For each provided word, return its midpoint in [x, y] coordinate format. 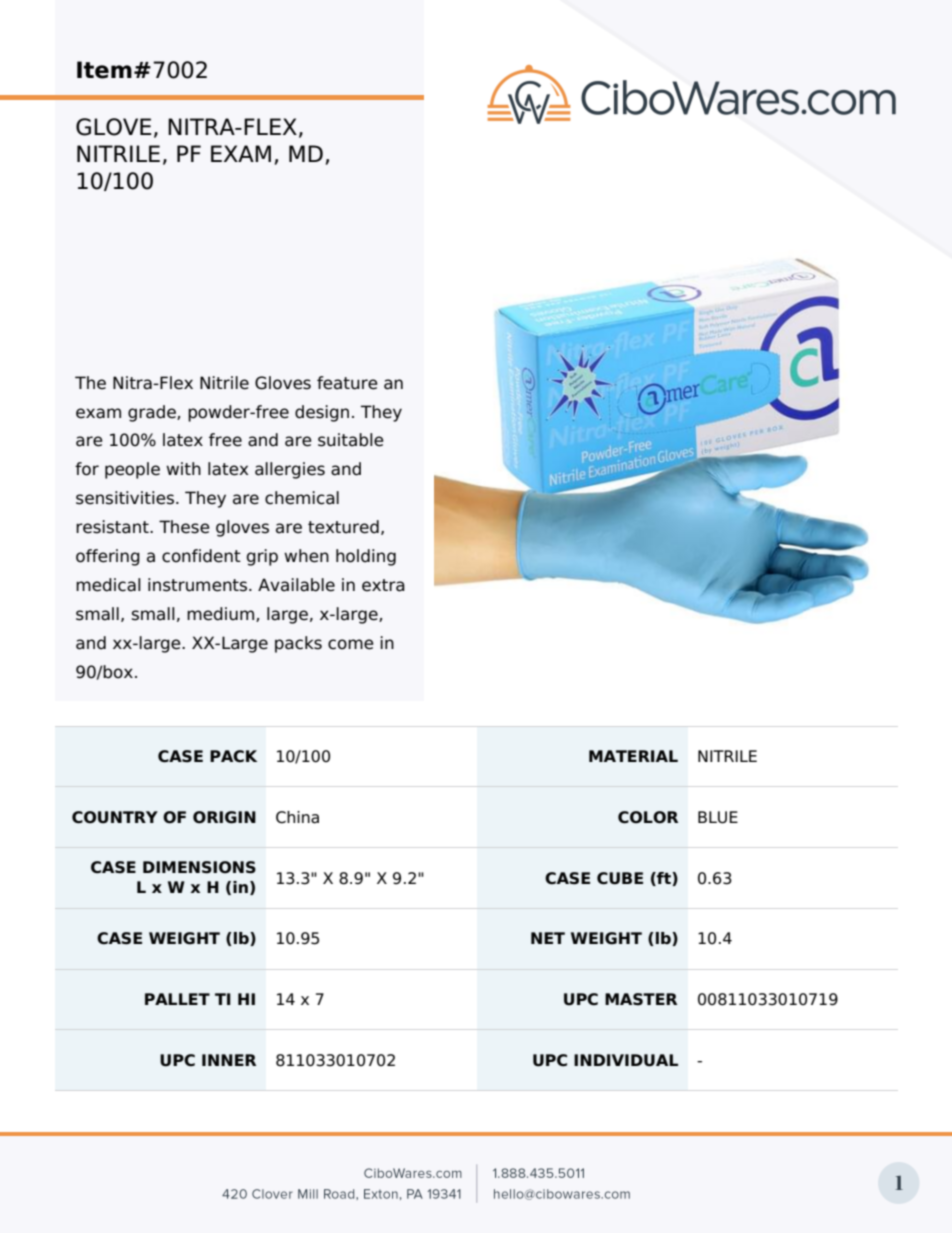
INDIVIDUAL [626, 1060]
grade [153, 413]
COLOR [648, 817]
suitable [351, 440]
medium [220, 614]
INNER [229, 1060]
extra [383, 585]
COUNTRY [115, 817]
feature [347, 383]
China [297, 817]
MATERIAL [633, 756]
